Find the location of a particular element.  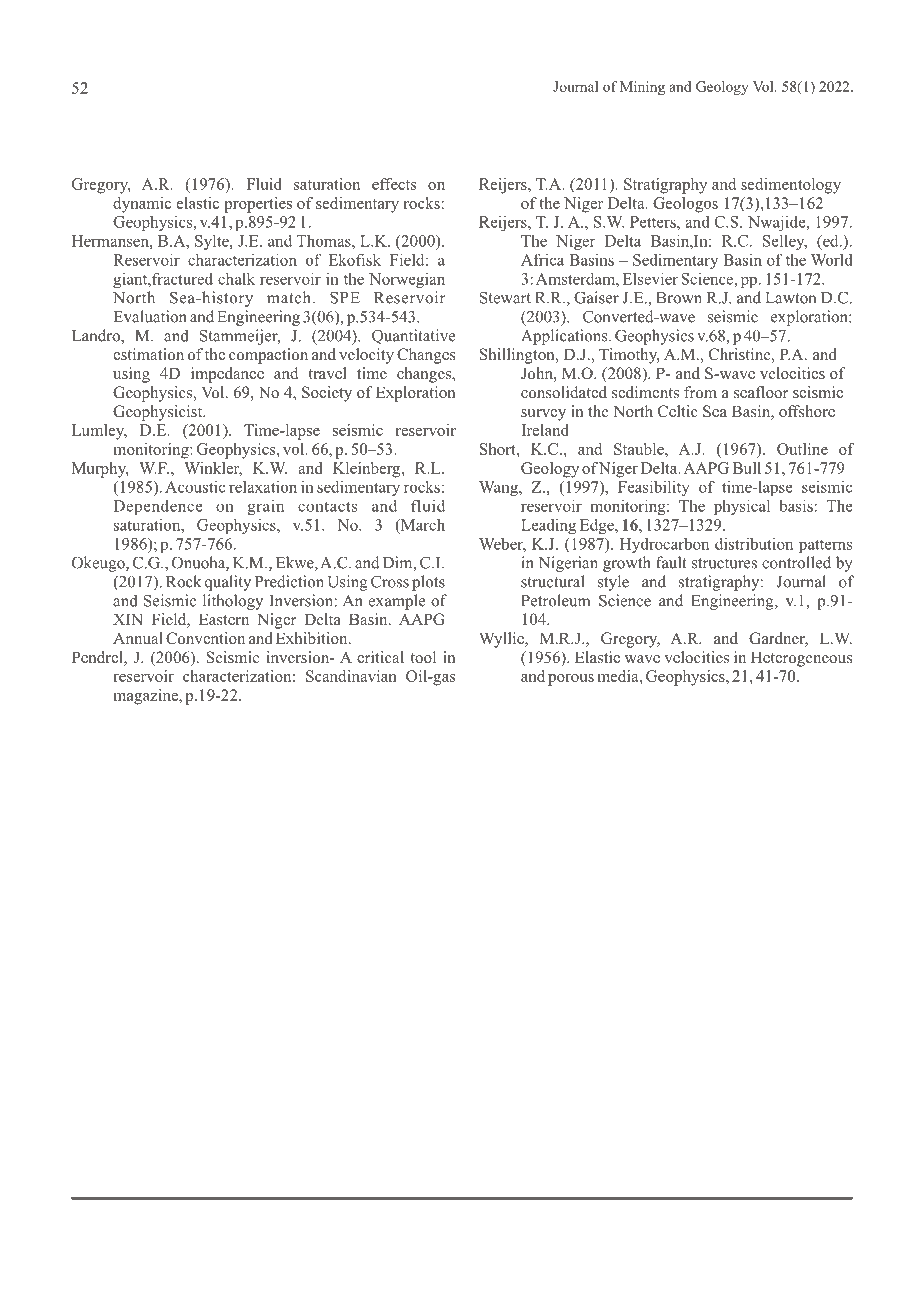

tool is located at coordinates (423, 657).
